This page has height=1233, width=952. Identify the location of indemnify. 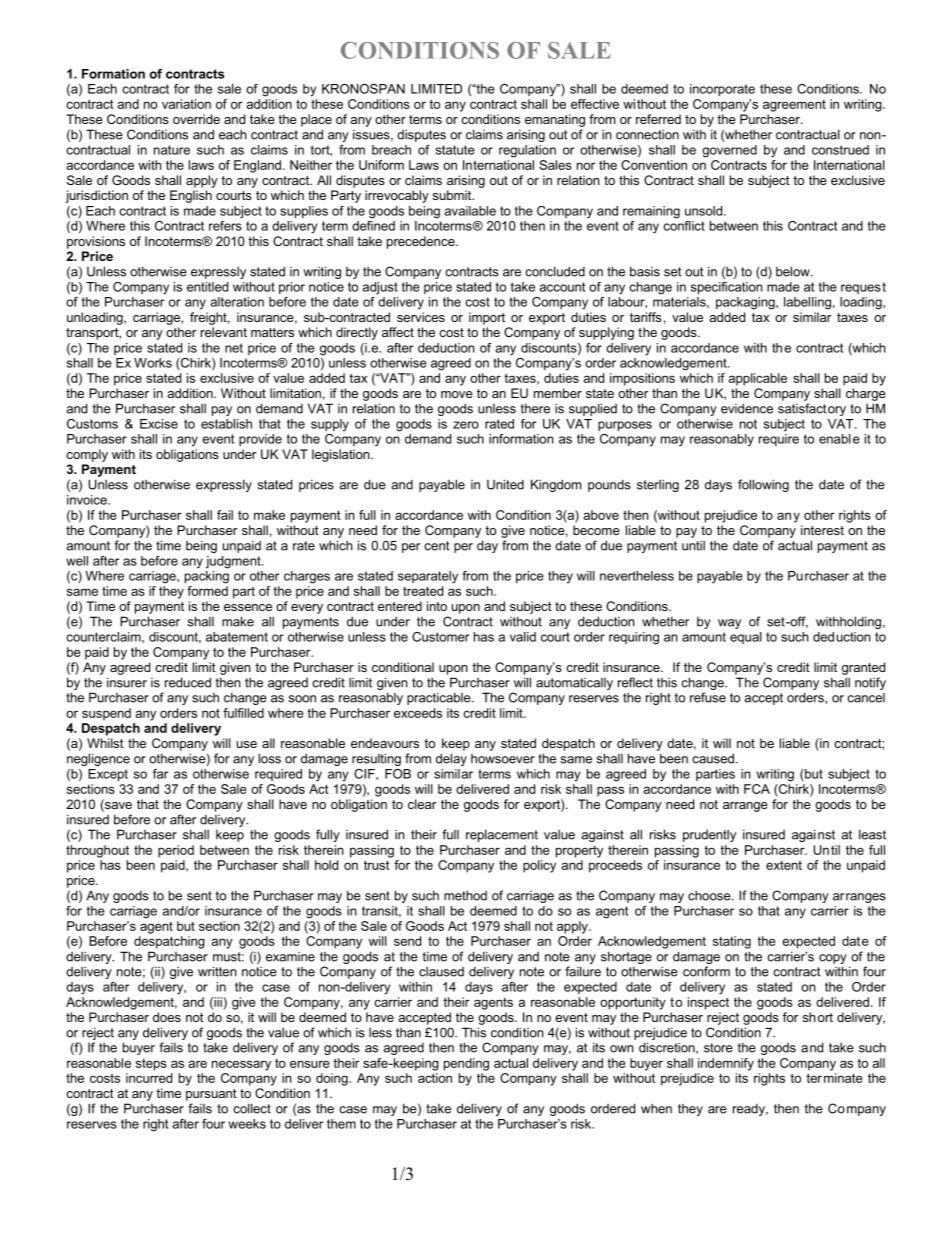
(726, 1064).
